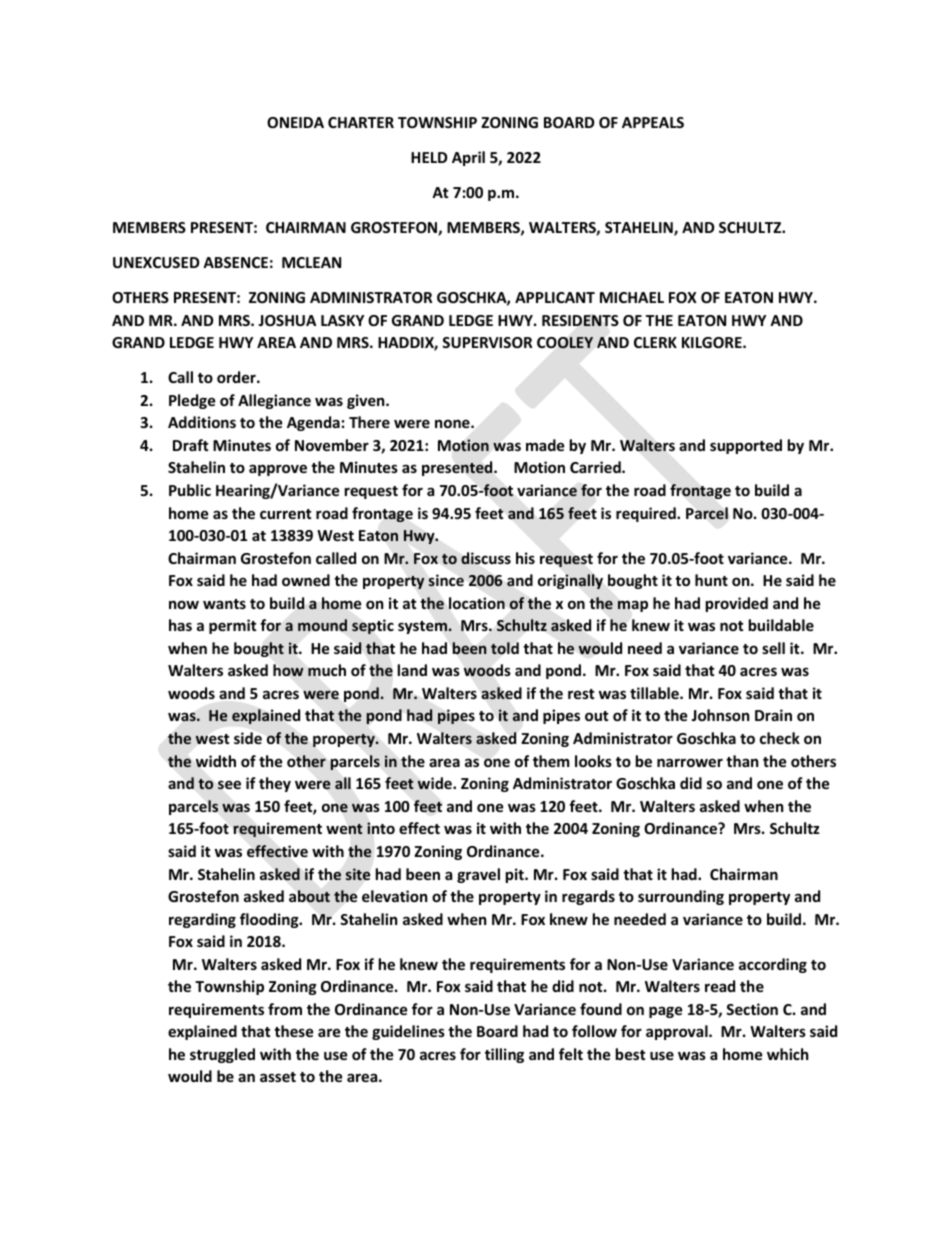 This page has width=952, height=1233. Describe the element at coordinates (681, 897) in the page. I see `surrounding` at that location.
